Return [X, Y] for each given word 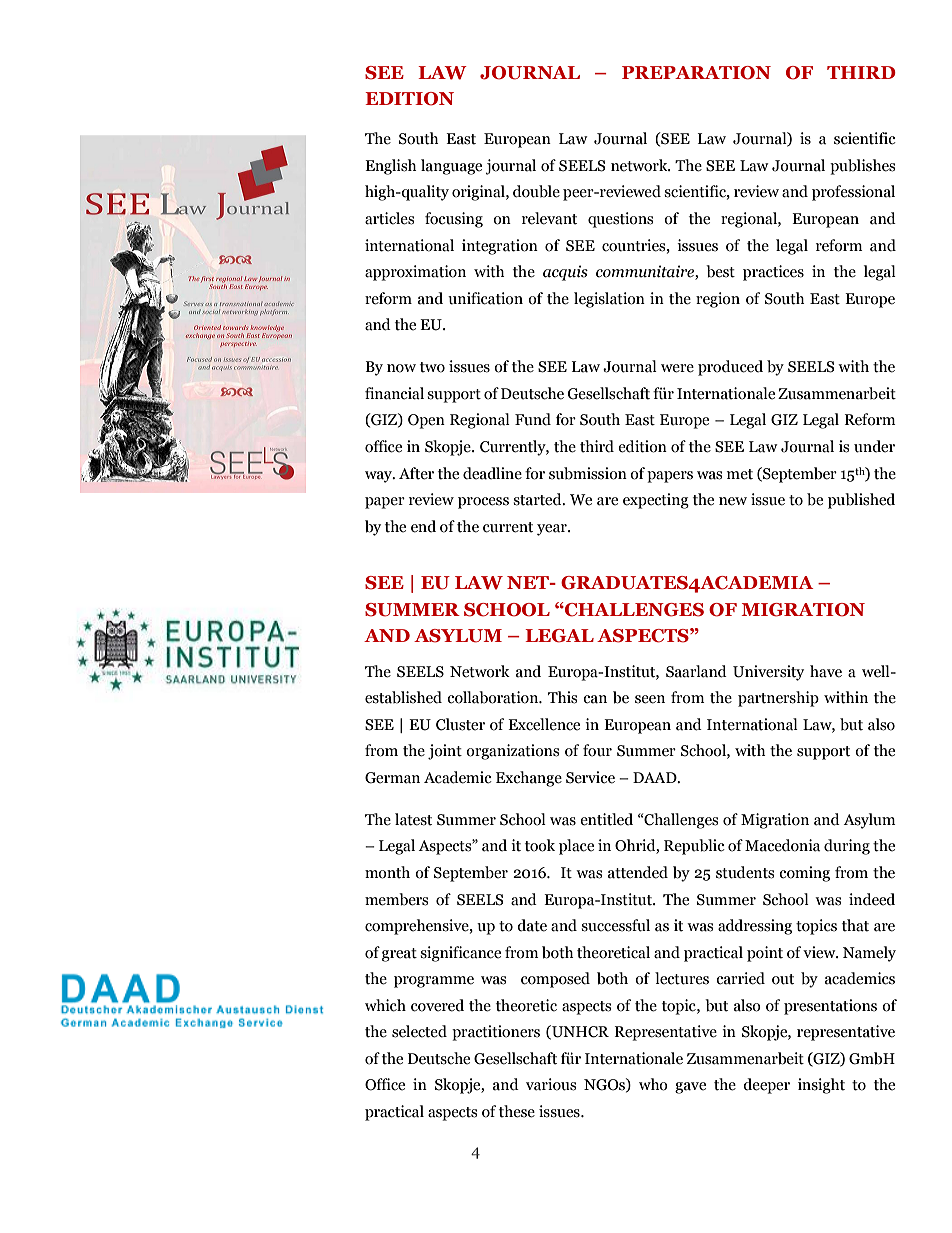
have [826, 671]
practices [773, 273]
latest [413, 819]
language [451, 167]
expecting [656, 501]
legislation [609, 300]
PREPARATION [696, 73]
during [847, 847]
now [401, 368]
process [483, 503]
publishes [862, 167]
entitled [606, 819]
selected [419, 1031]
